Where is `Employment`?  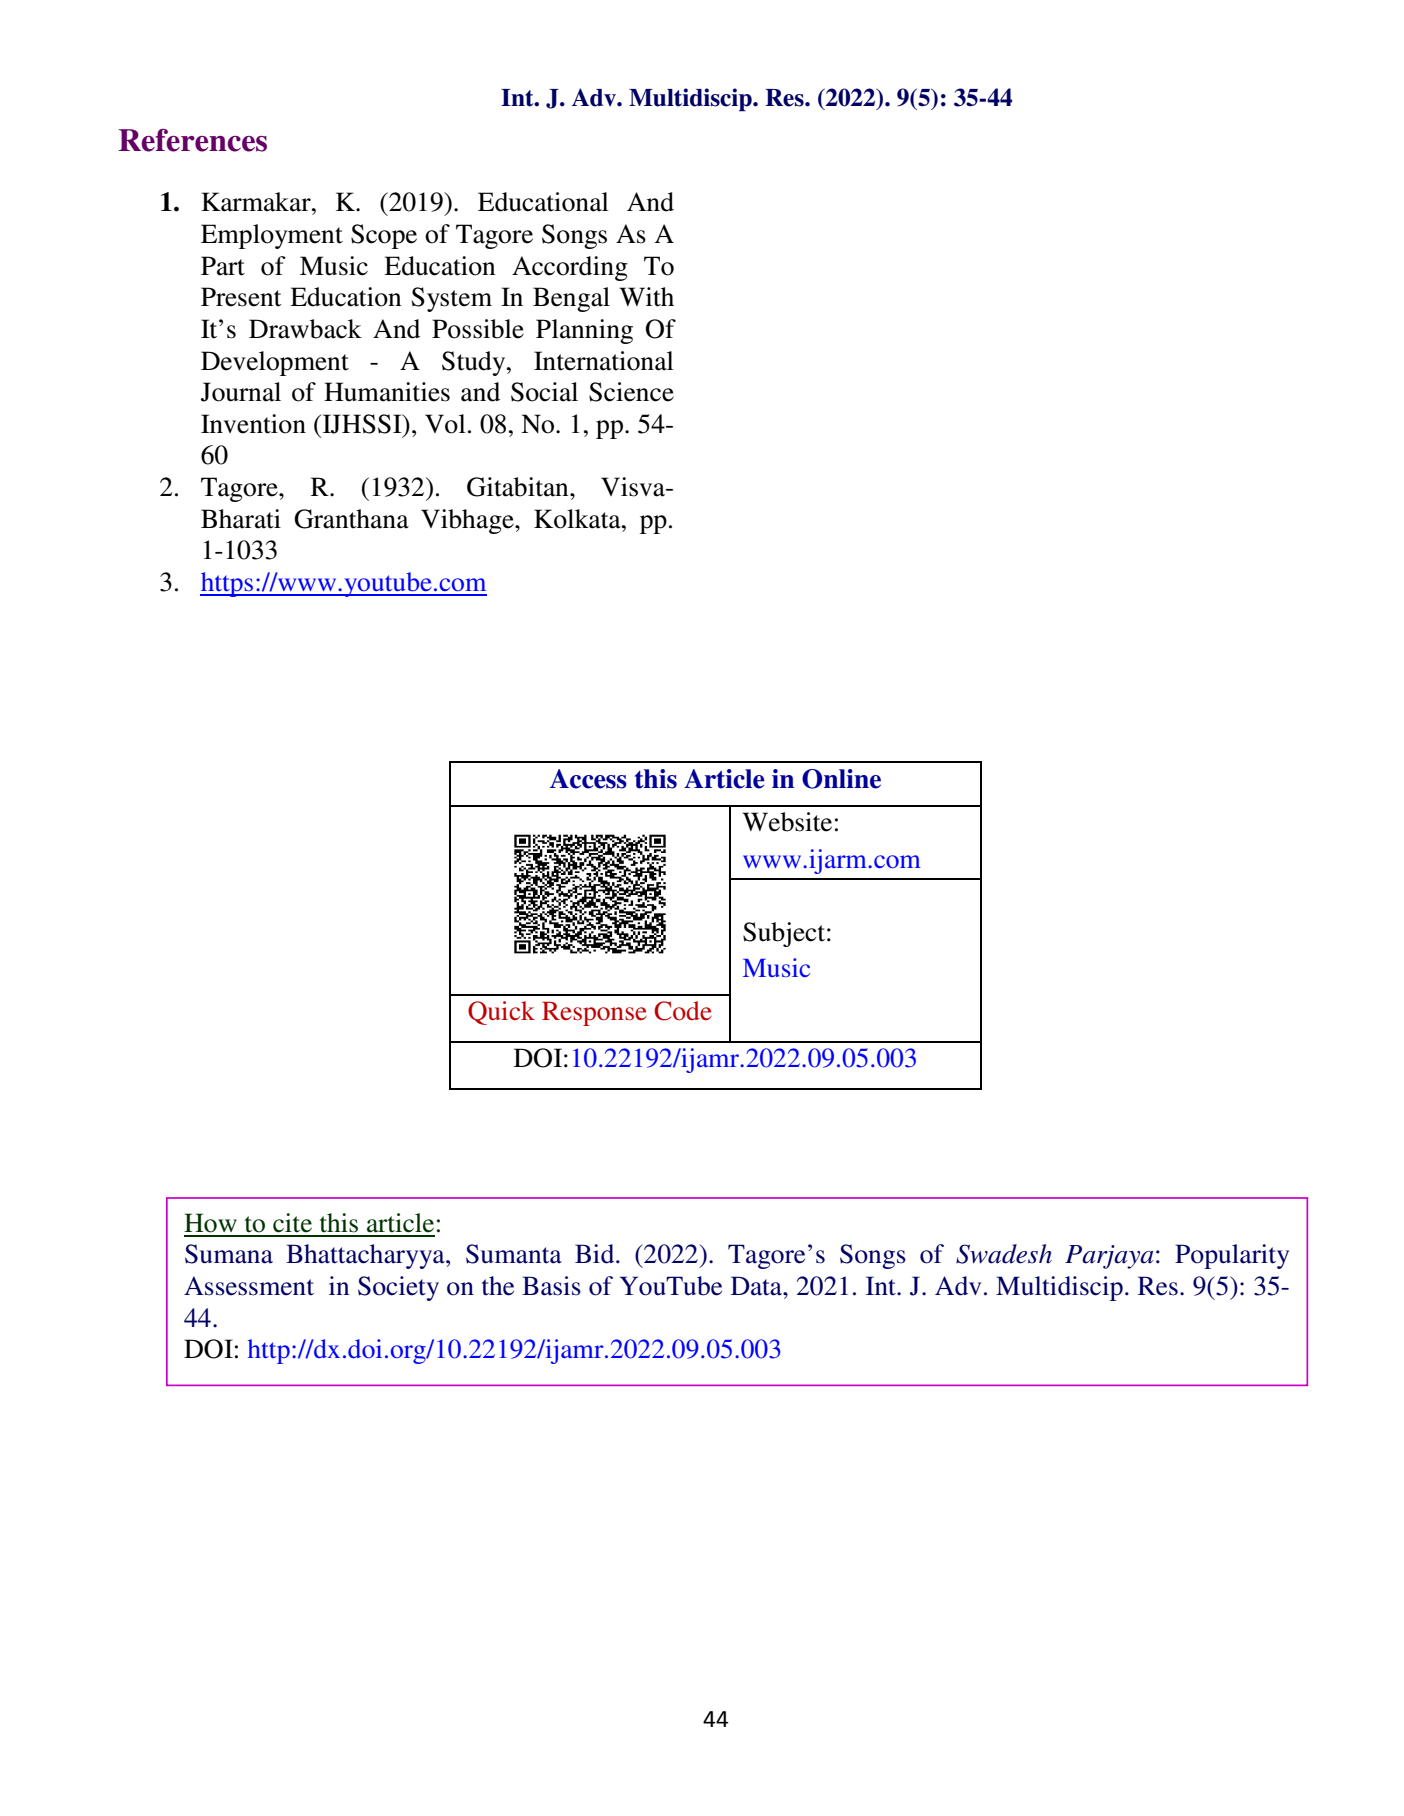
Employment is located at coordinates (272, 236).
